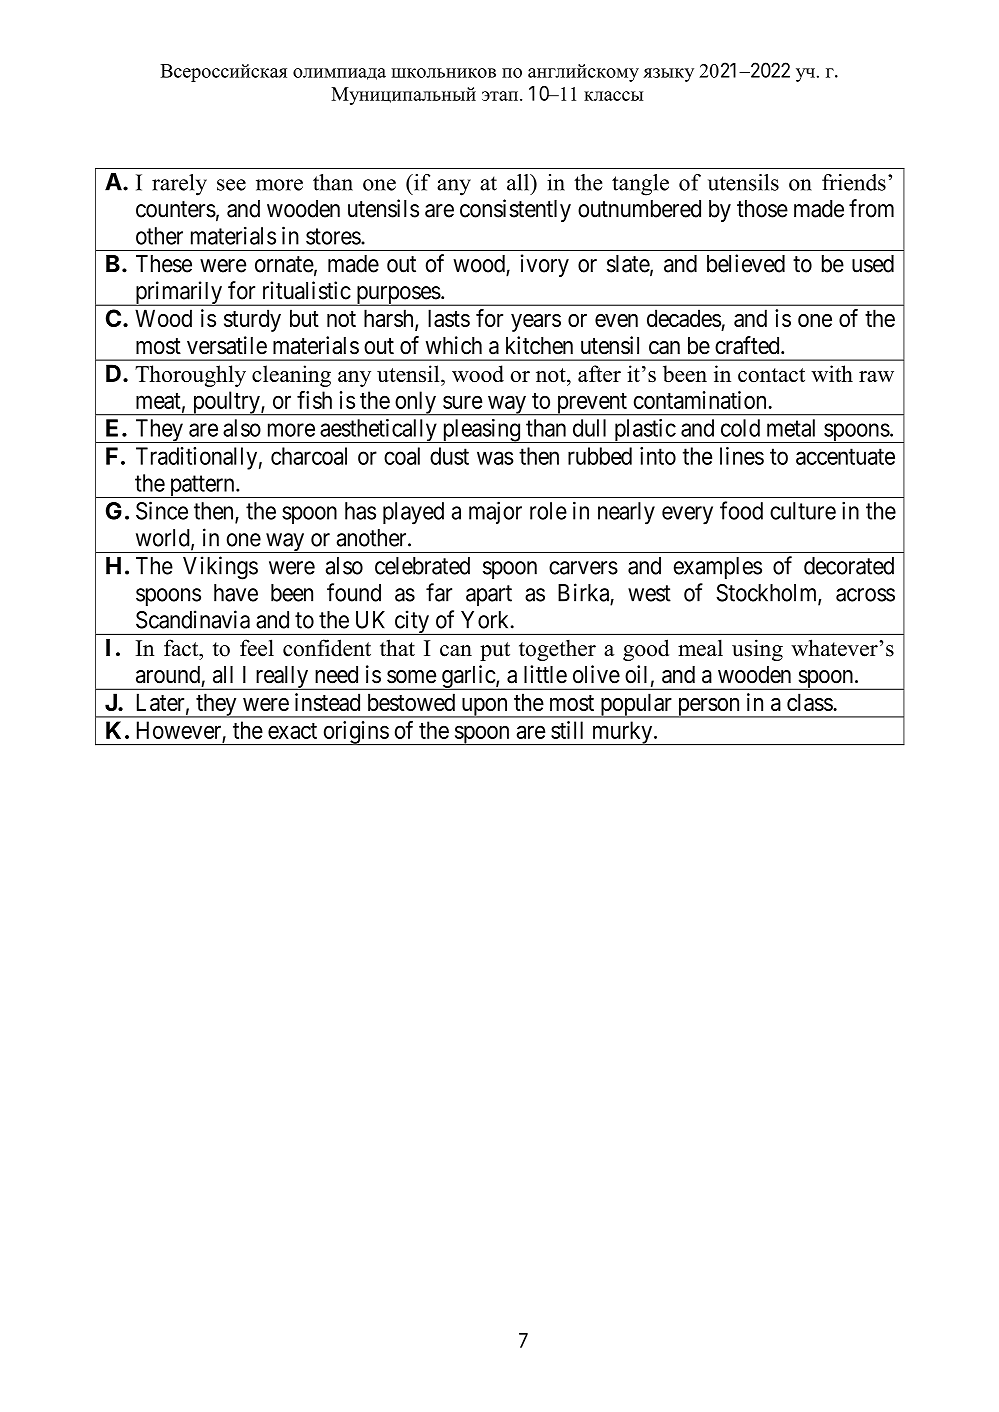  Describe the element at coordinates (484, 708) in the image. I see `upon` at that location.
